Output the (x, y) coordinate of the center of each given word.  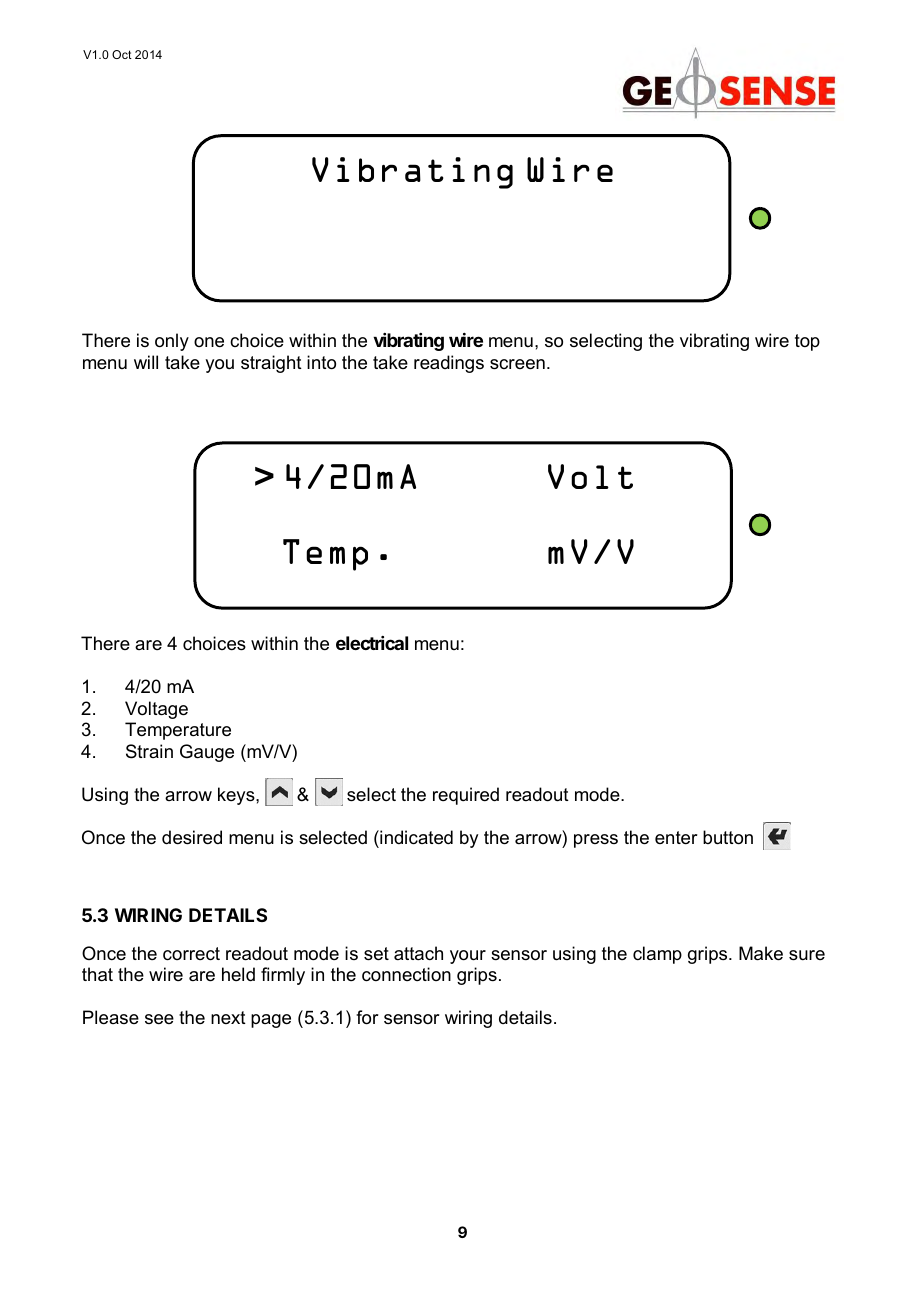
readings (449, 364)
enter (676, 838)
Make (761, 953)
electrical (372, 643)
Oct (122, 54)
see (159, 1019)
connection (406, 974)
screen (517, 364)
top (807, 342)
